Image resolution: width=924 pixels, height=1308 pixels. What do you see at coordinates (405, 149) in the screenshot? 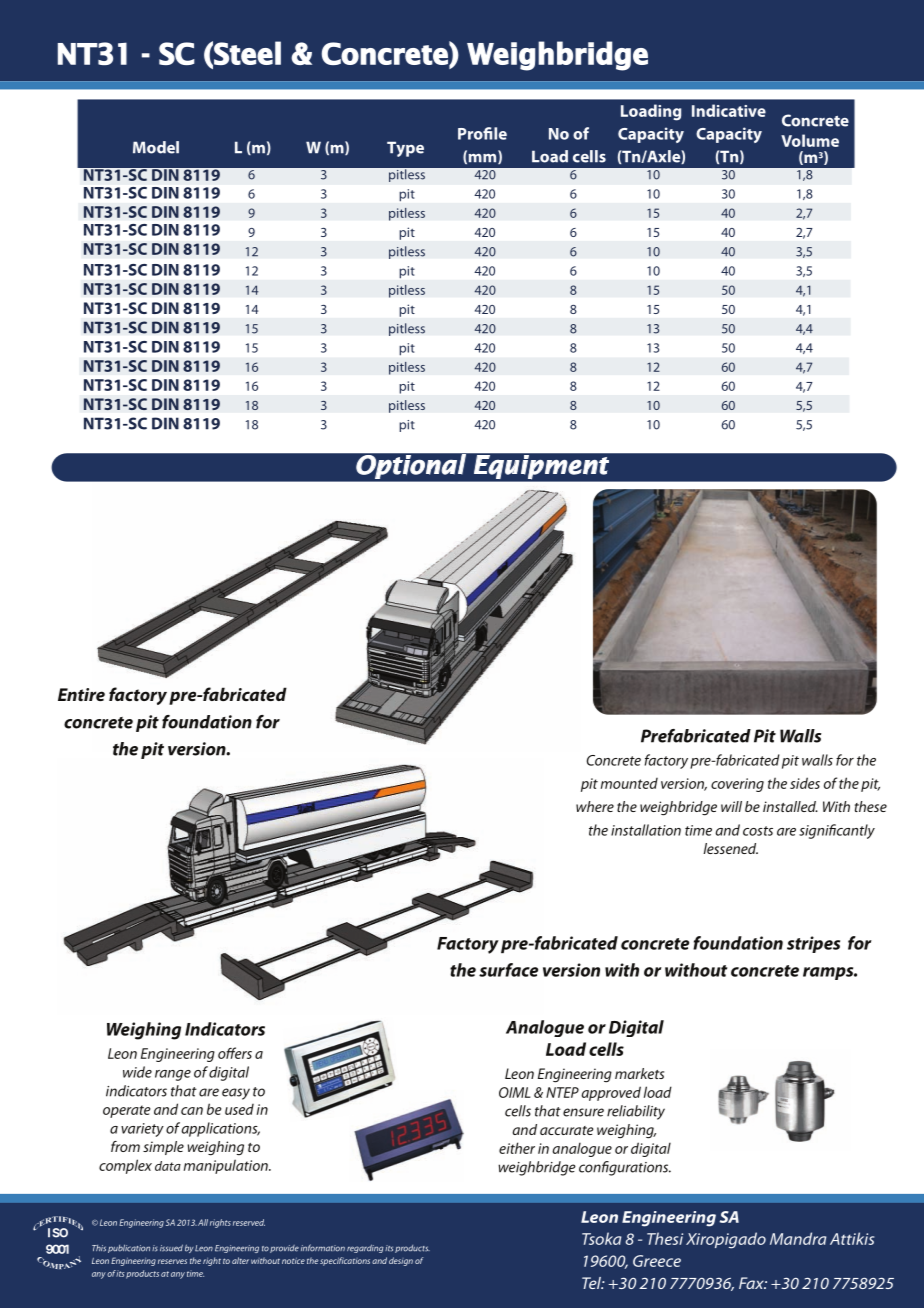
I see `Type` at bounding box center [405, 149].
